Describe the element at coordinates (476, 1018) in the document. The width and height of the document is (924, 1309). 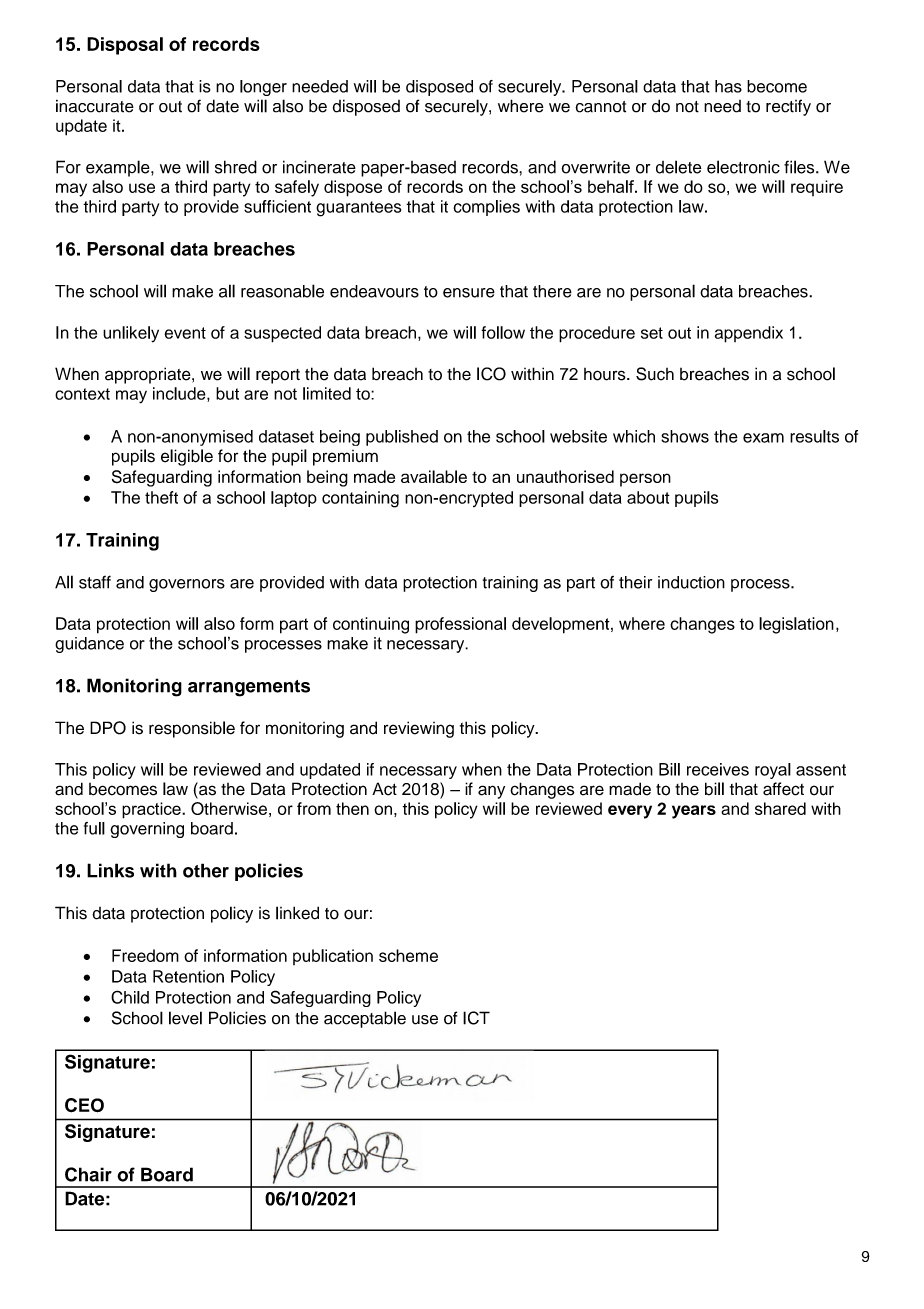
I see `ICT` at that location.
